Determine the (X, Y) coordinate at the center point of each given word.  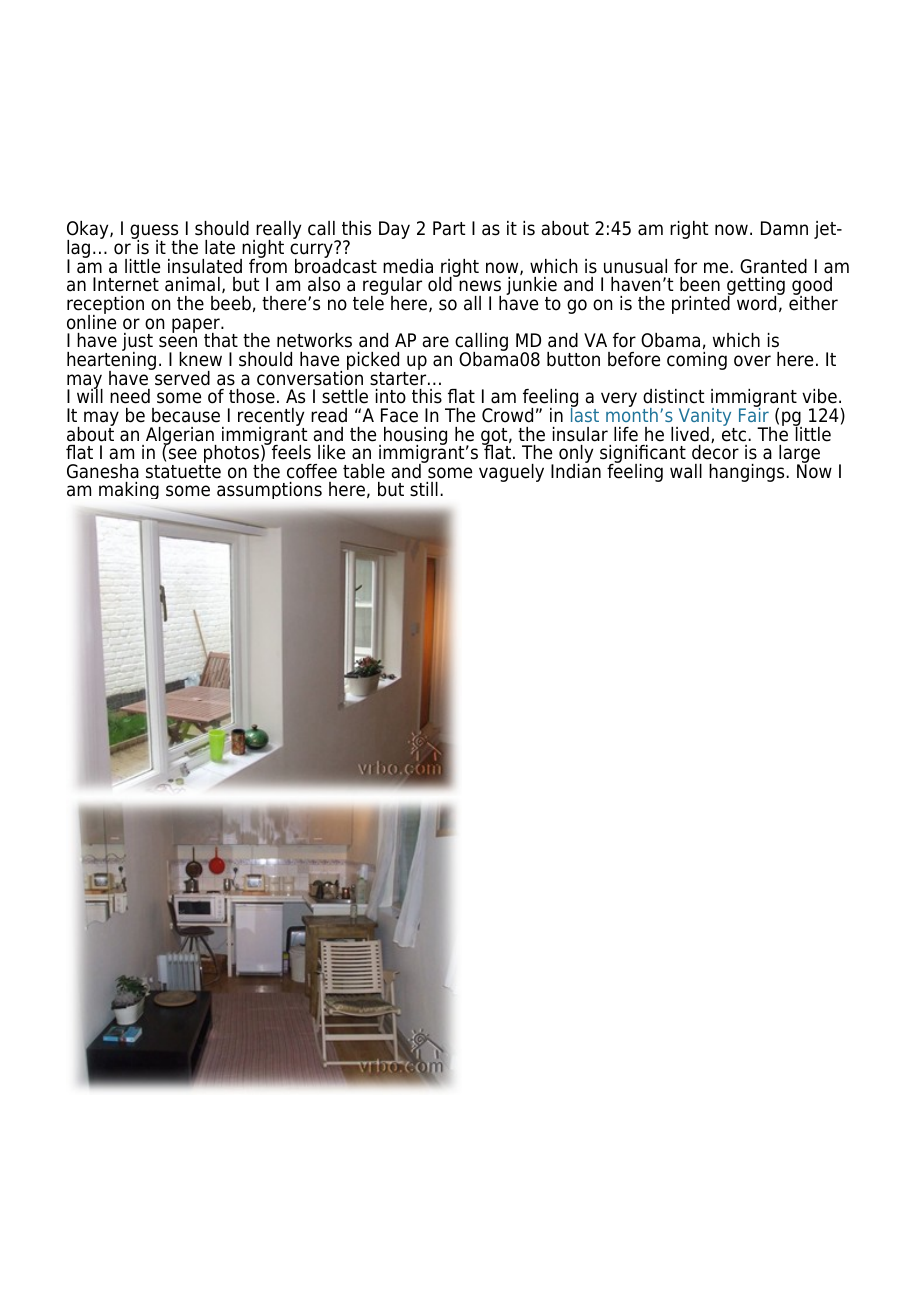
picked (373, 362)
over (752, 361)
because (186, 415)
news (480, 286)
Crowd (507, 415)
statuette (183, 472)
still (424, 489)
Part (449, 228)
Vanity (705, 418)
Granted (773, 266)
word (758, 302)
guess (155, 233)
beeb (231, 303)
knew (200, 359)
